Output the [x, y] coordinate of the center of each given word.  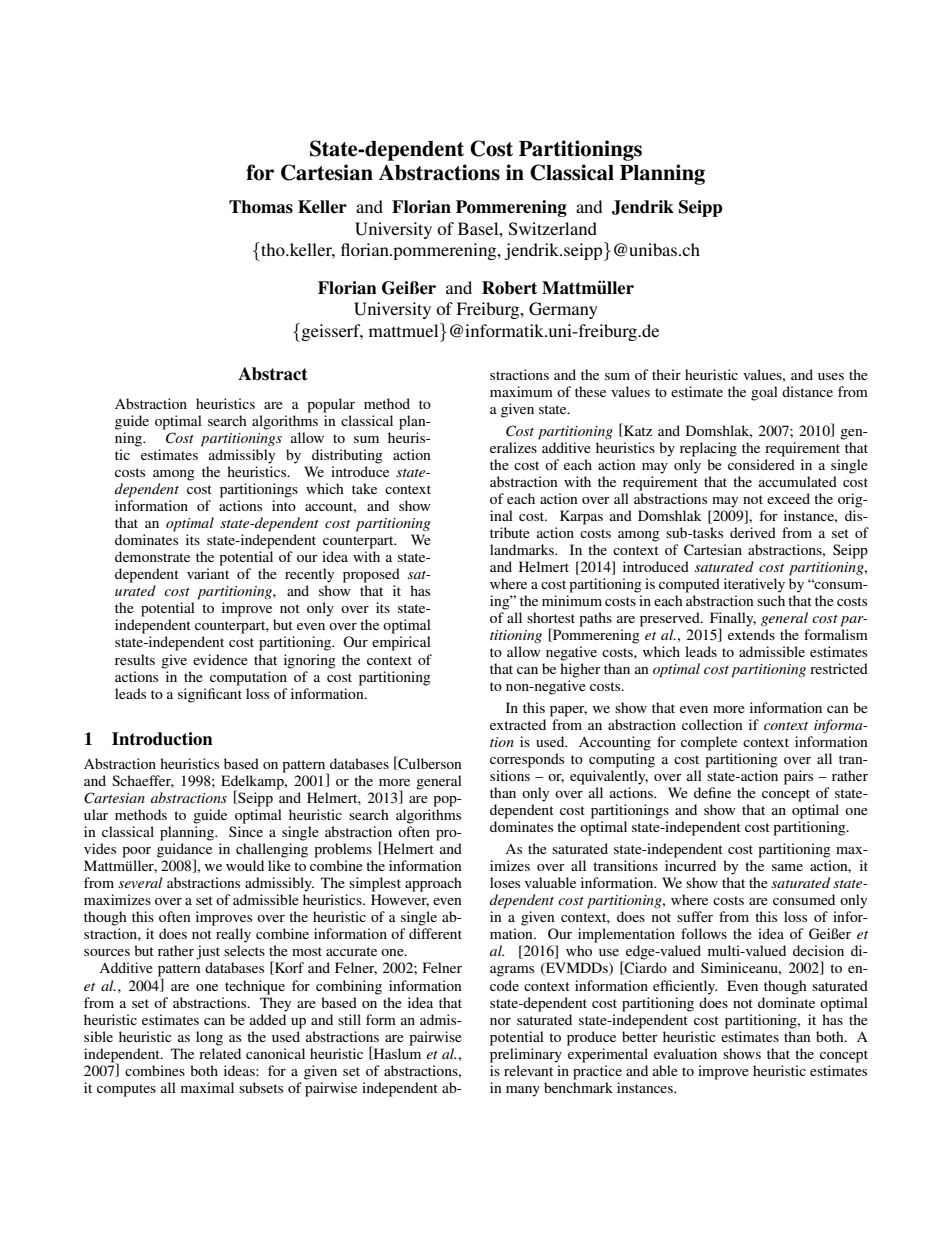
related [220, 1053]
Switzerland [553, 229]
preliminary [526, 1055]
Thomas [261, 207]
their [666, 374]
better [640, 1036]
